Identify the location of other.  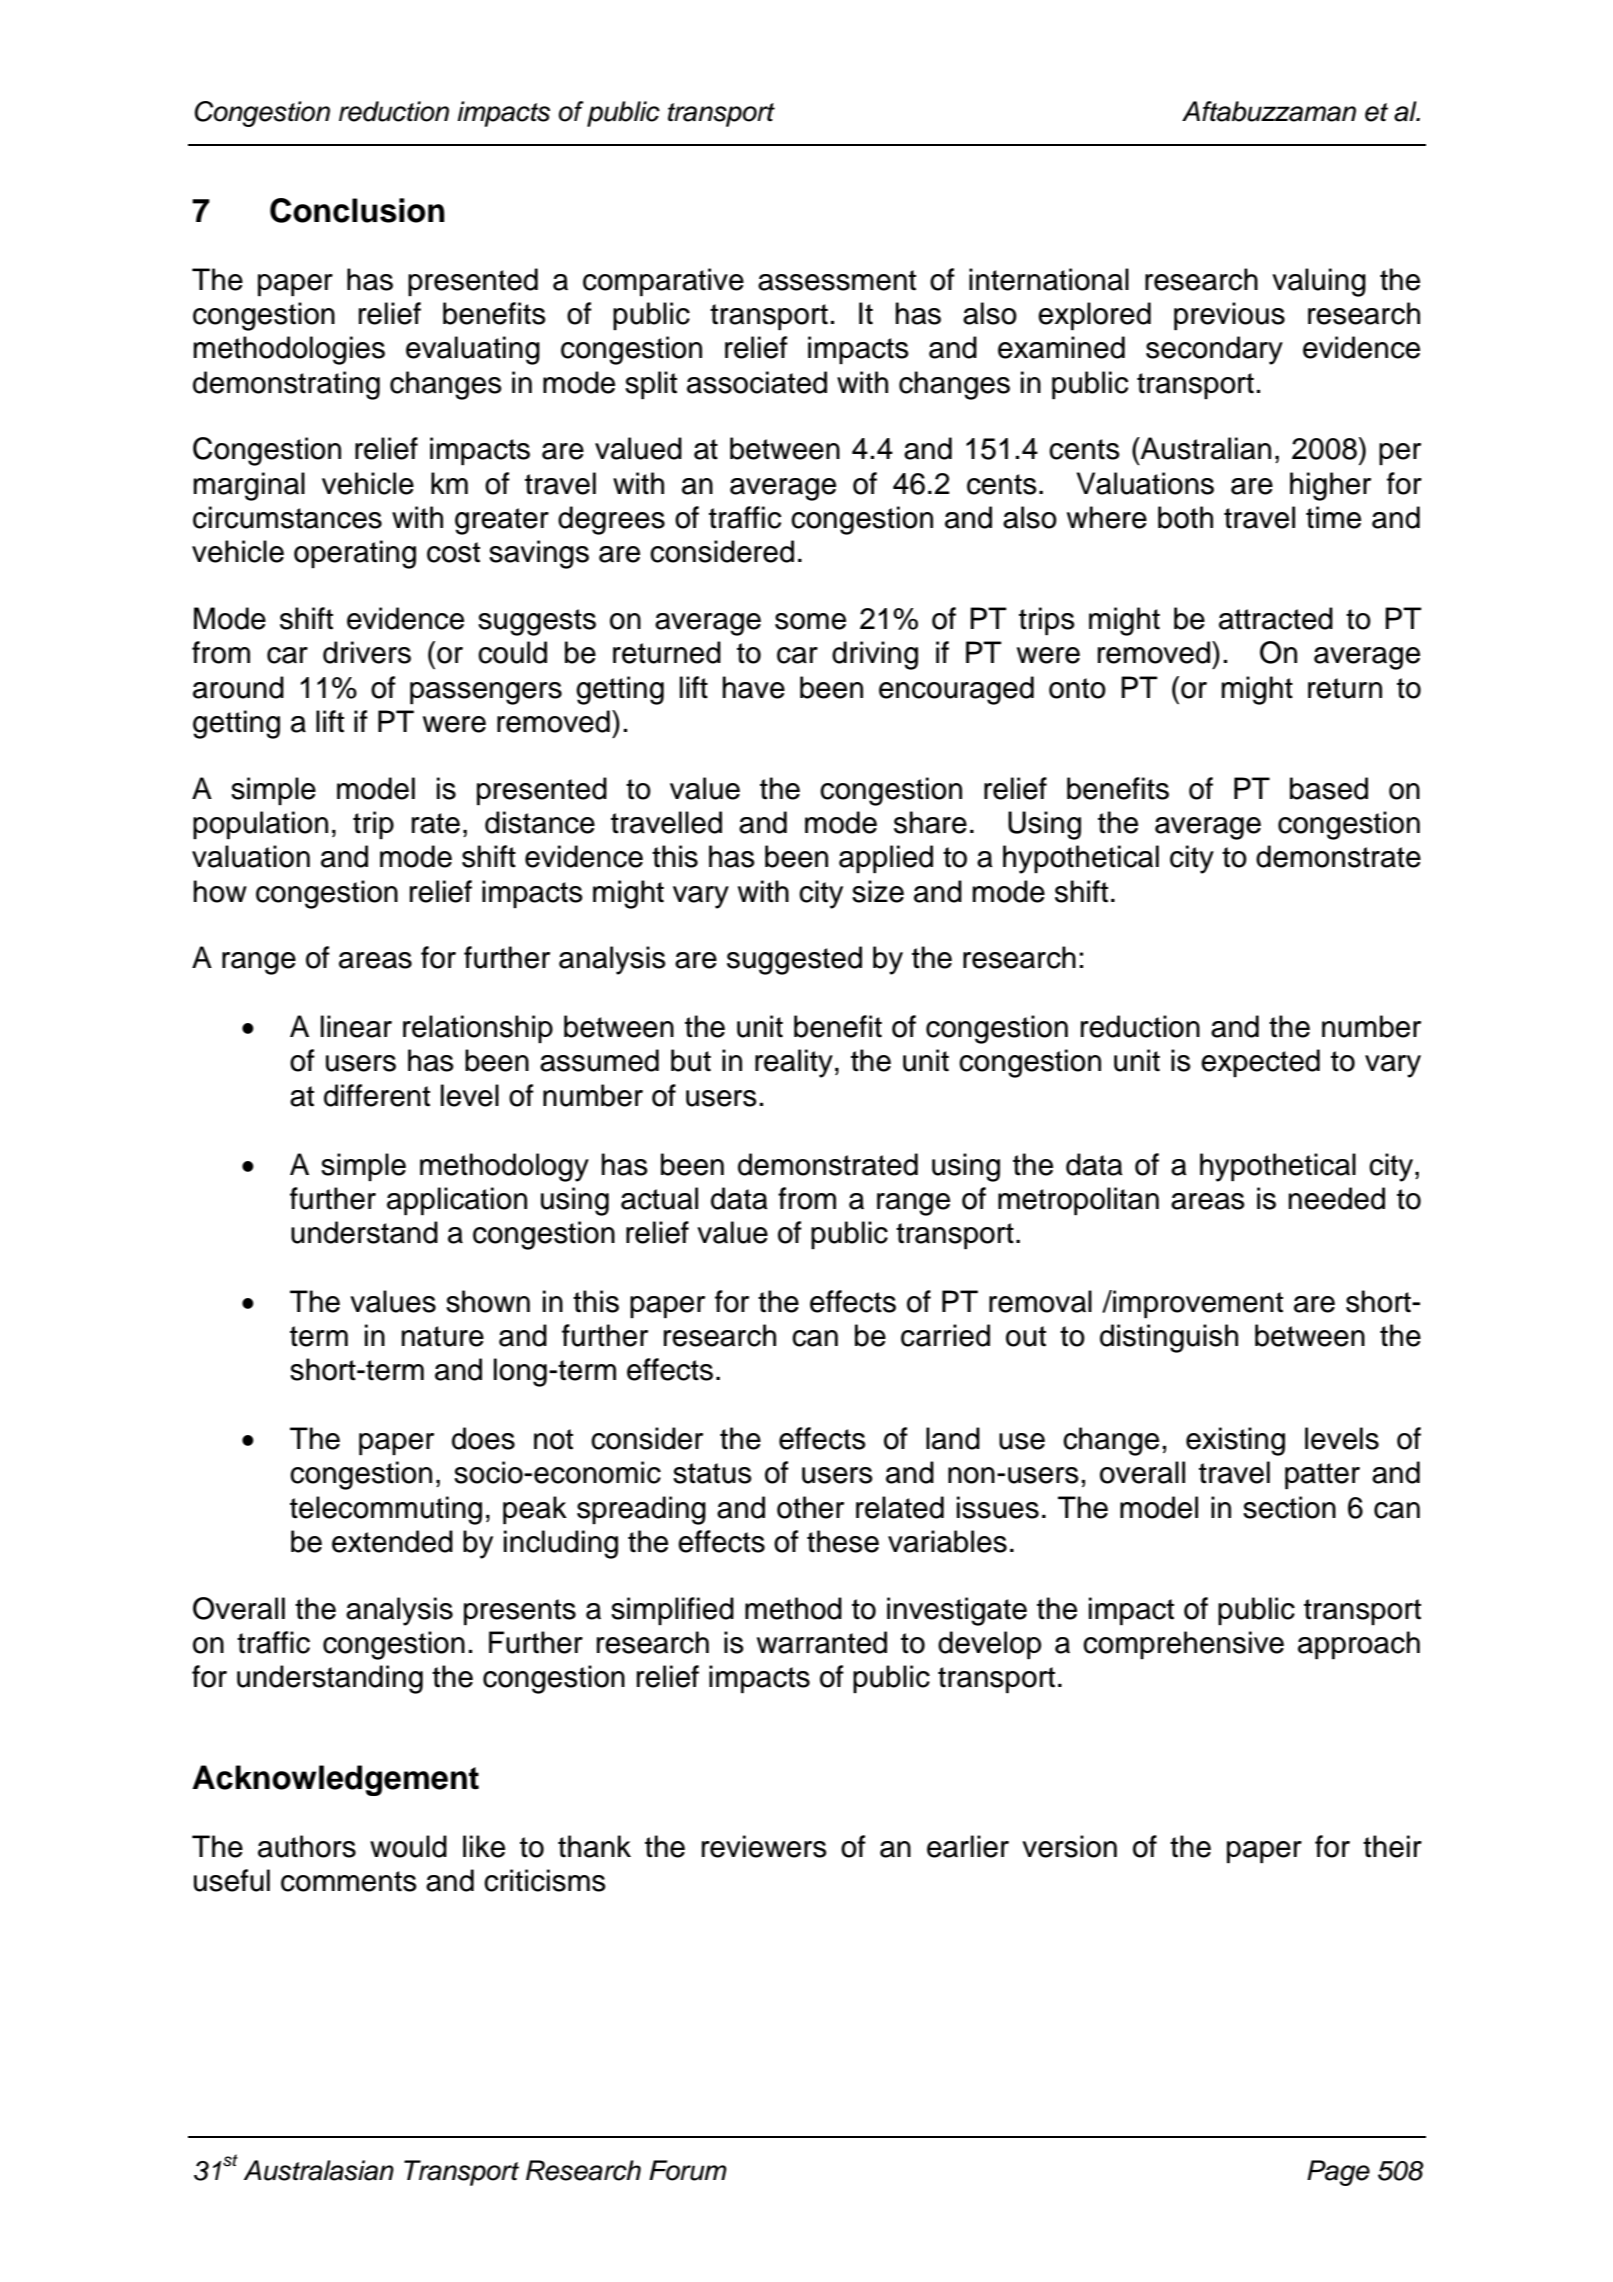
(810, 1507).
